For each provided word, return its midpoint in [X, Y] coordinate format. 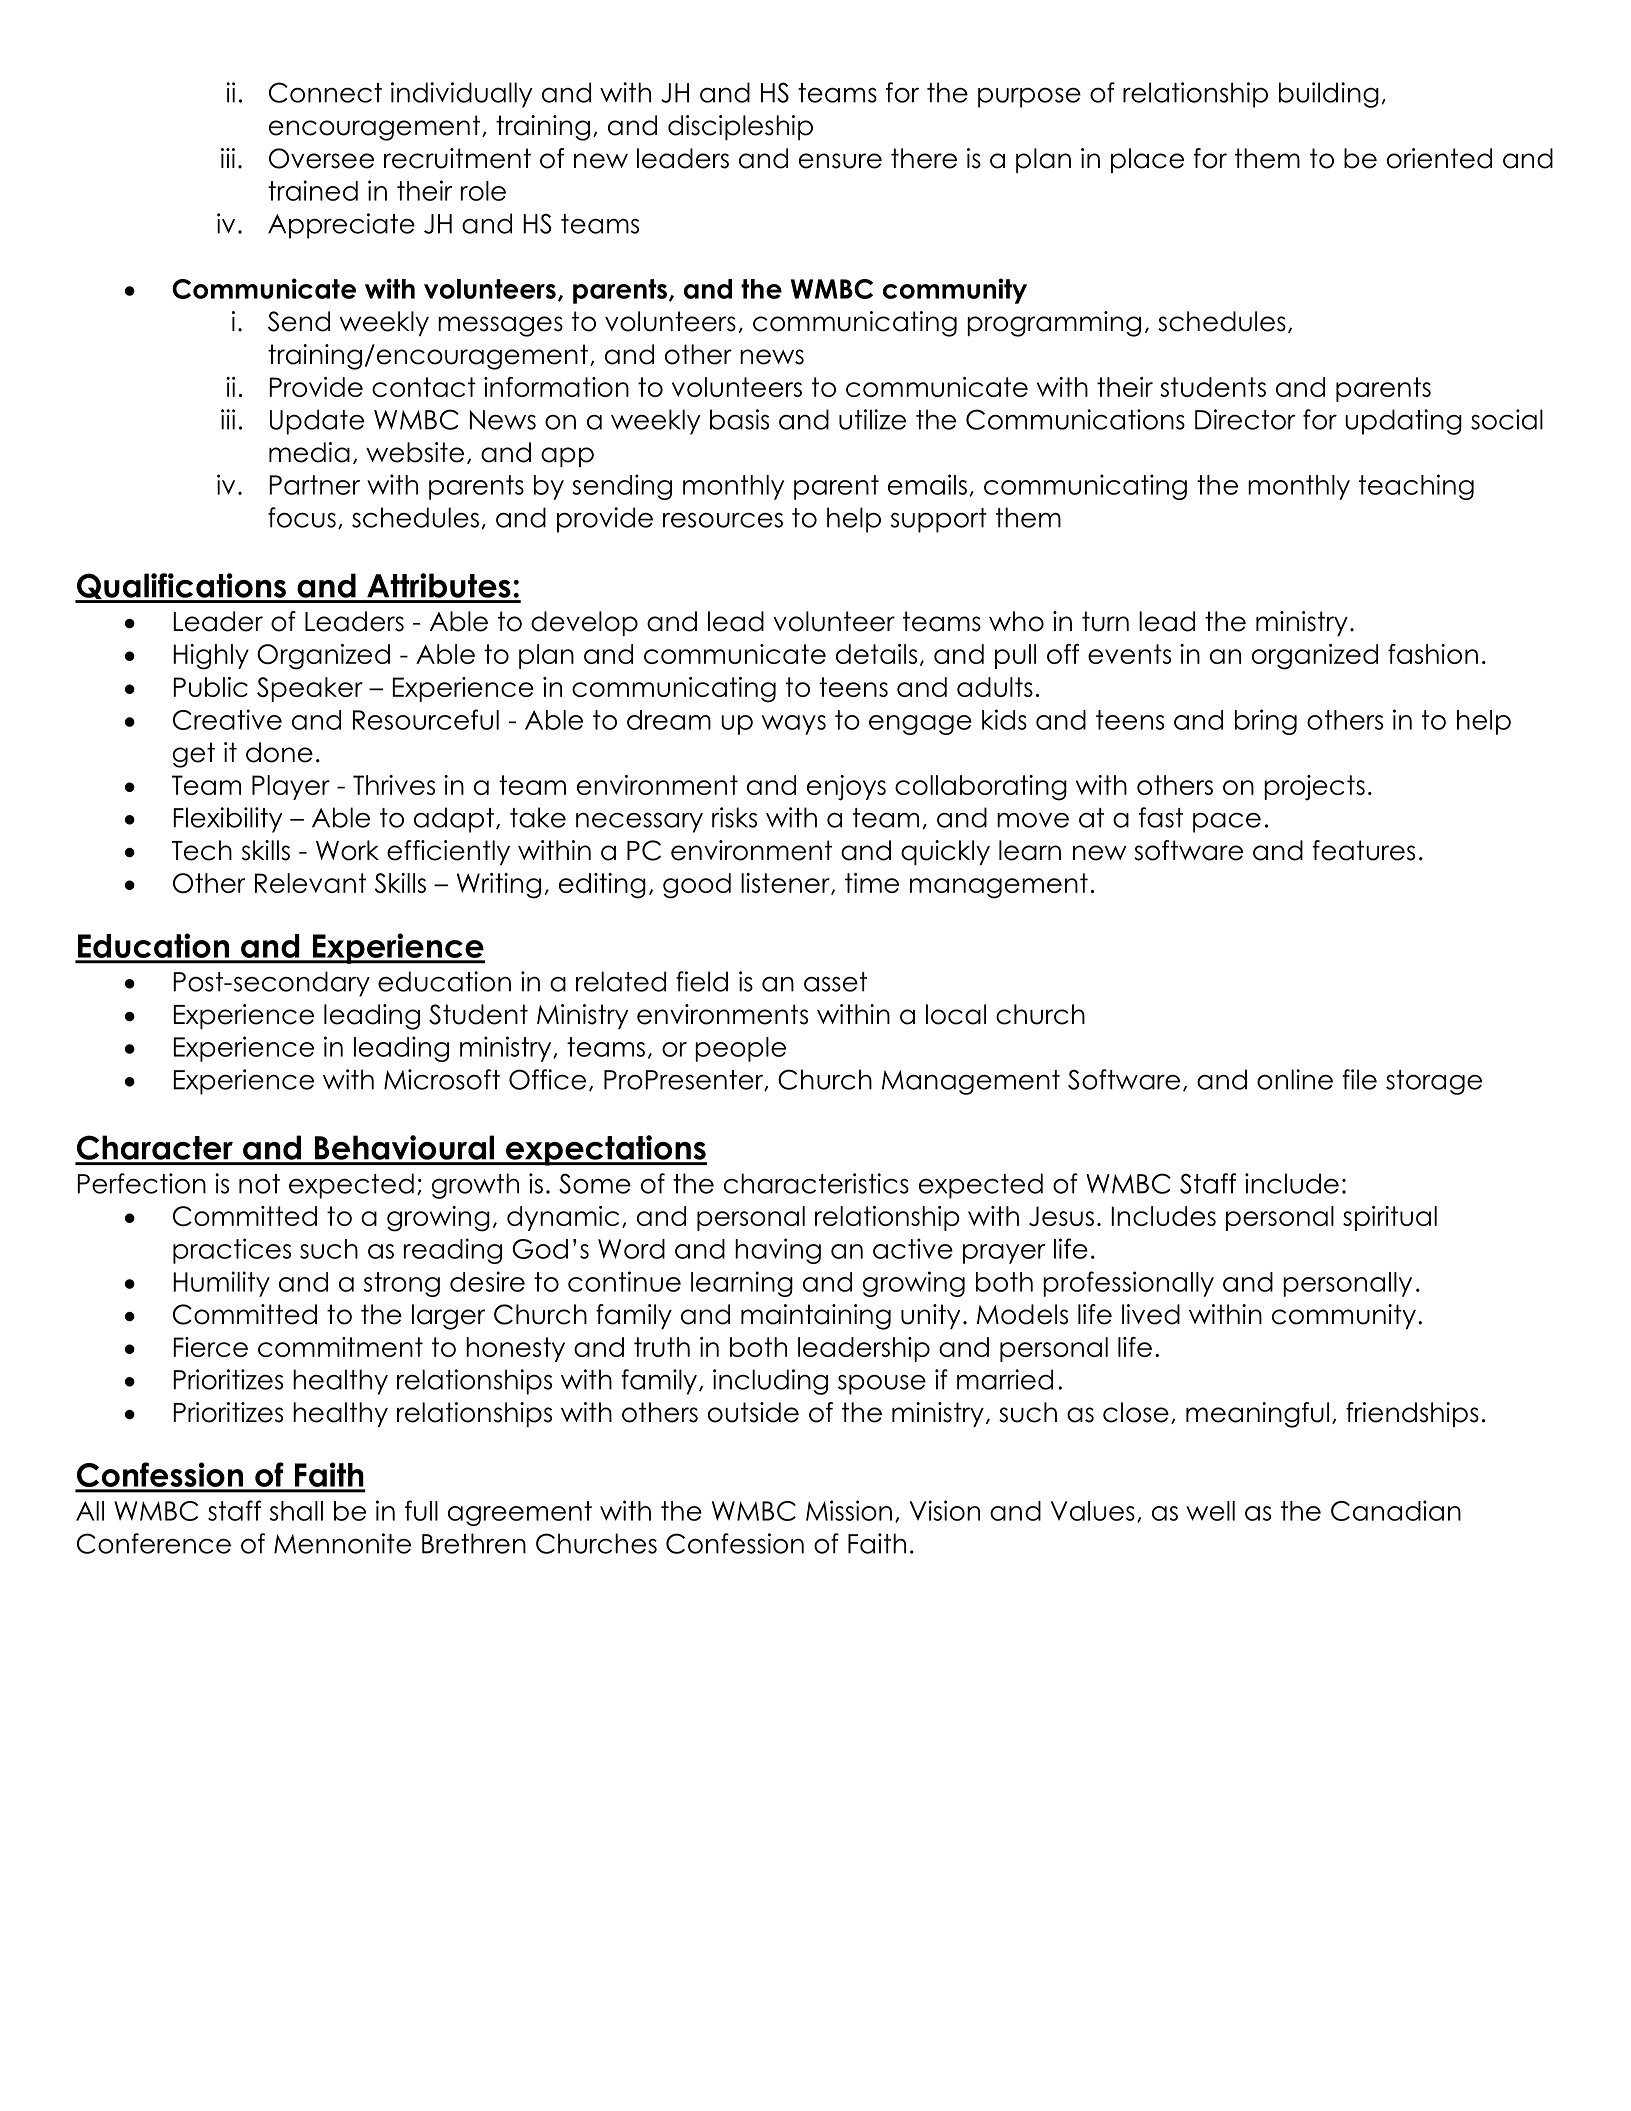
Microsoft [442, 1079]
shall [296, 1511]
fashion [1433, 654]
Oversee [321, 158]
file [1360, 1079]
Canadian [1396, 1510]
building [1329, 95]
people [740, 1049]
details [876, 654]
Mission [849, 1510]
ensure [840, 161]
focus [302, 517]
